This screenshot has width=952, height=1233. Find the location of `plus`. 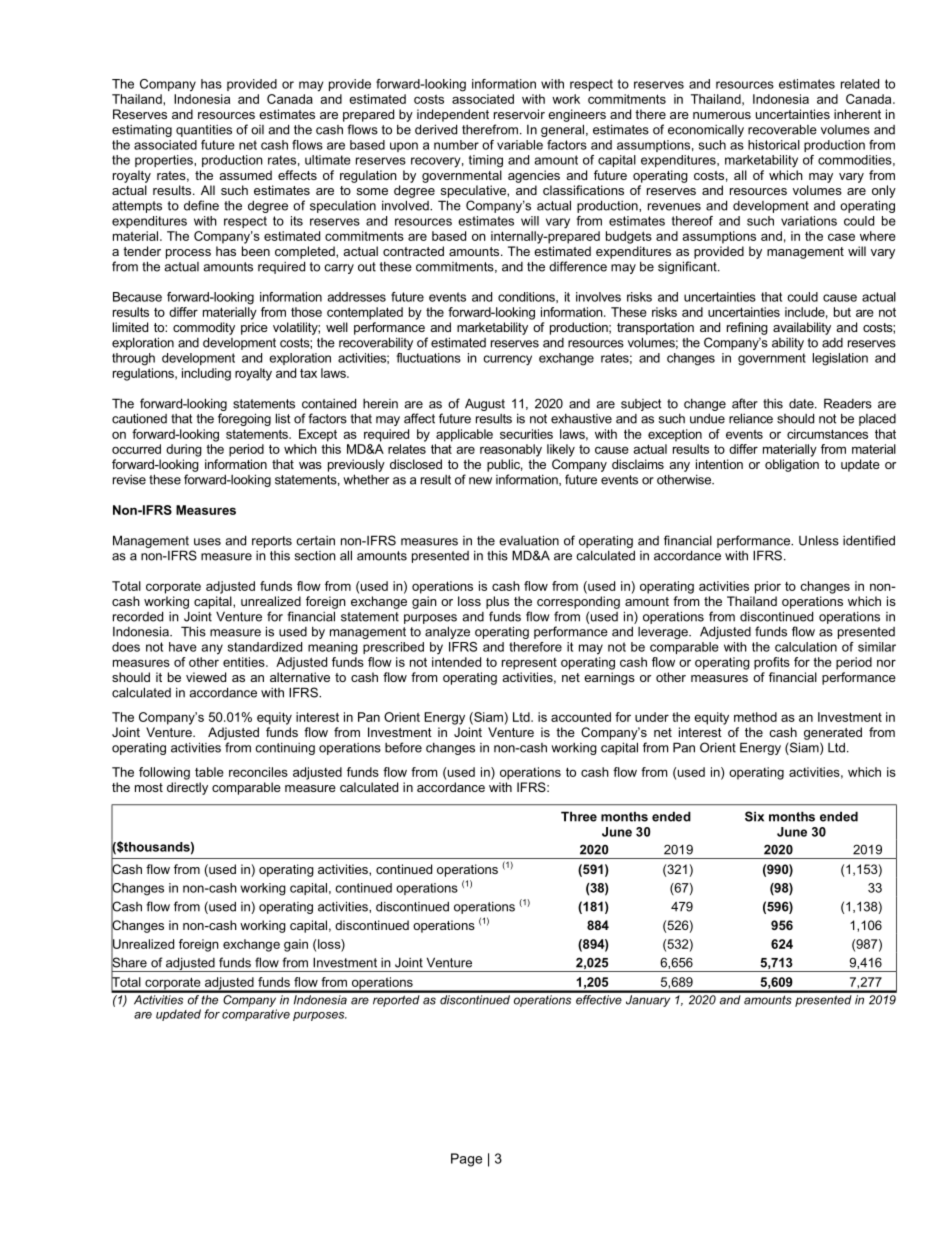

plus is located at coordinates (497, 602).
